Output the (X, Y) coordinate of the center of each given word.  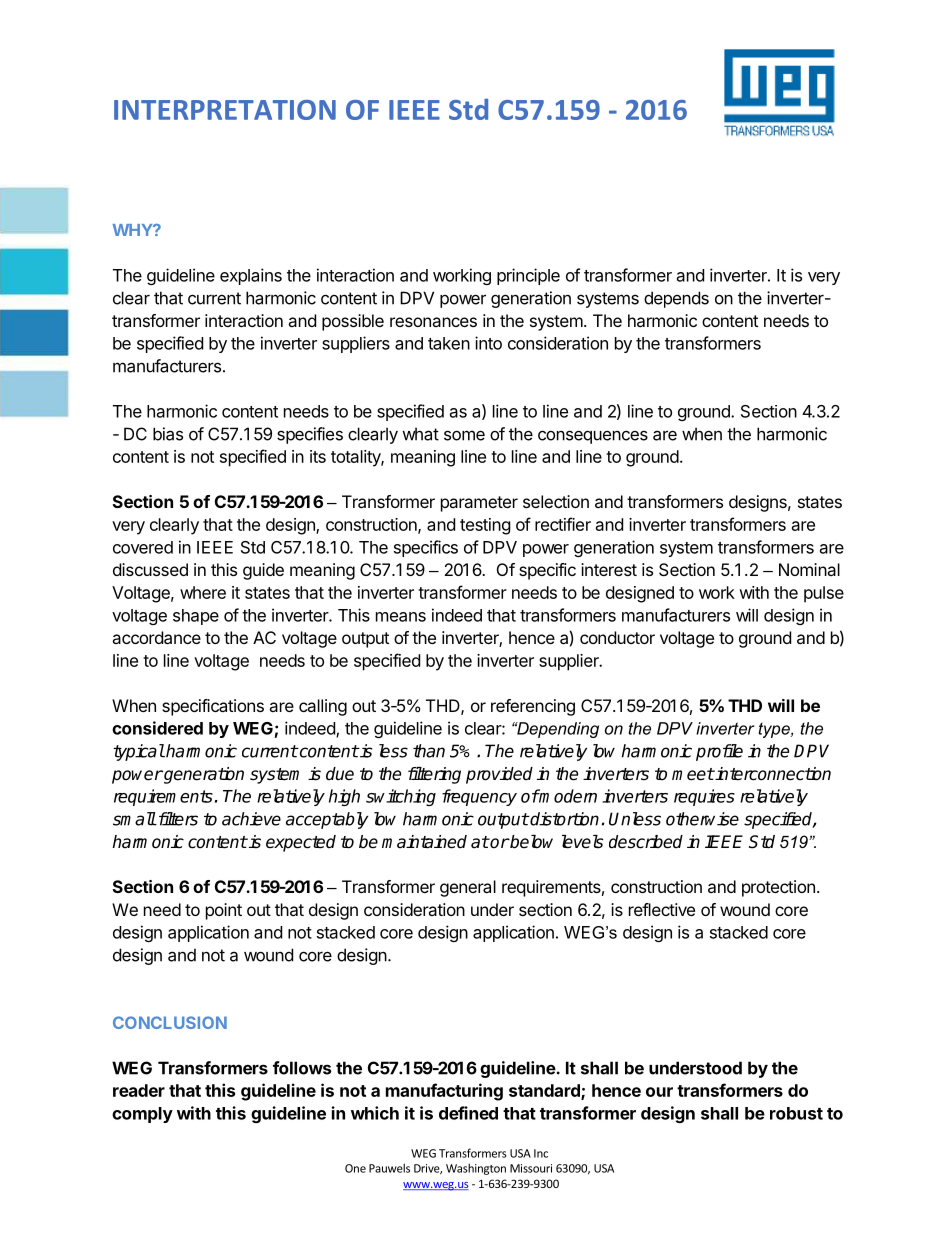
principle (528, 276)
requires (704, 797)
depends (676, 299)
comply (142, 1115)
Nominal (809, 569)
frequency (479, 797)
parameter (479, 504)
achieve (251, 819)
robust (796, 1113)
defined (468, 1113)
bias (168, 434)
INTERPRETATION (225, 110)
